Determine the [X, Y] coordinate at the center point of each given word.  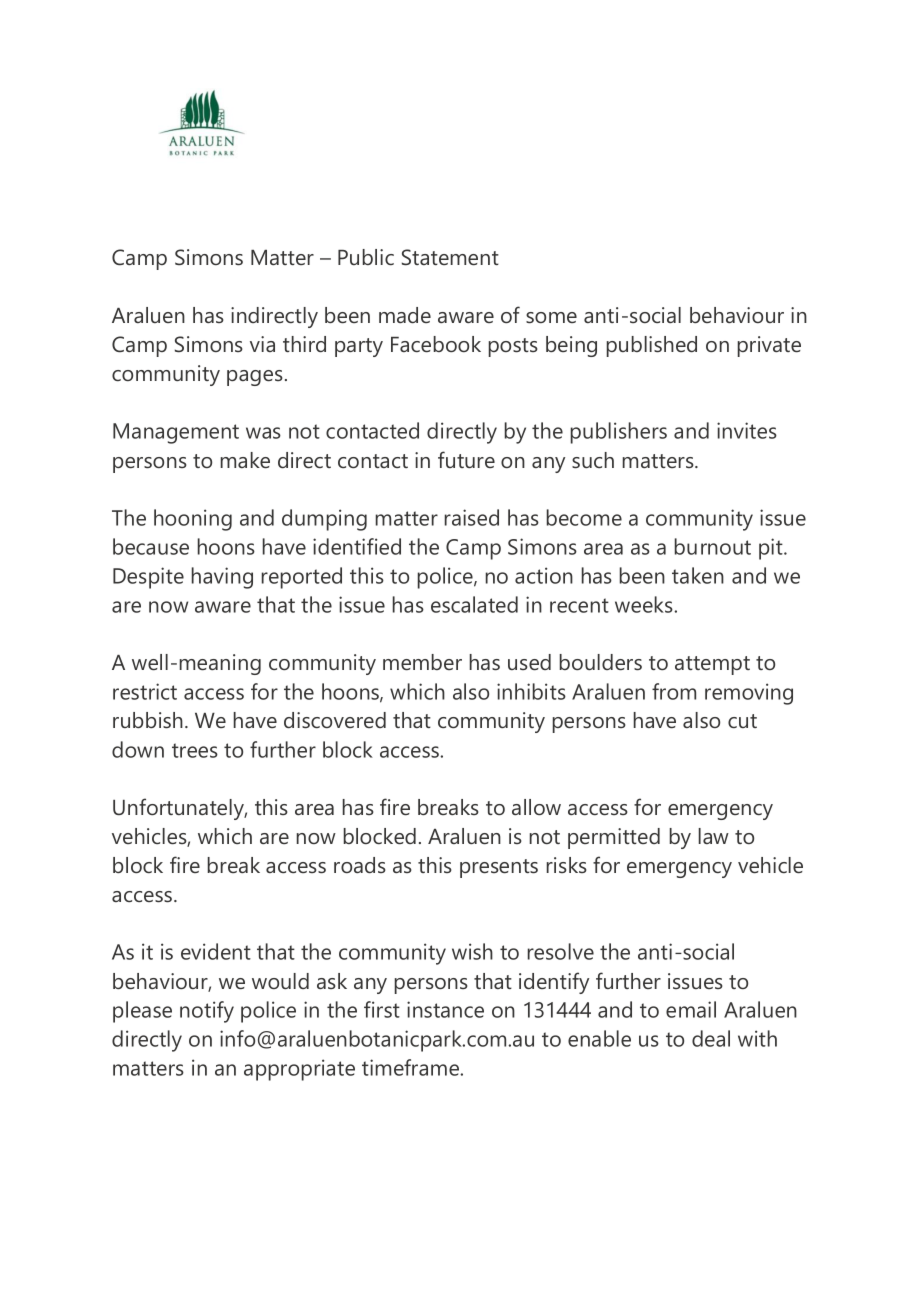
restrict [145, 691]
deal [711, 1038]
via [262, 344]
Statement [450, 257]
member [422, 662]
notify [207, 1012]
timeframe [412, 1067]
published [652, 346]
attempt [712, 665]
